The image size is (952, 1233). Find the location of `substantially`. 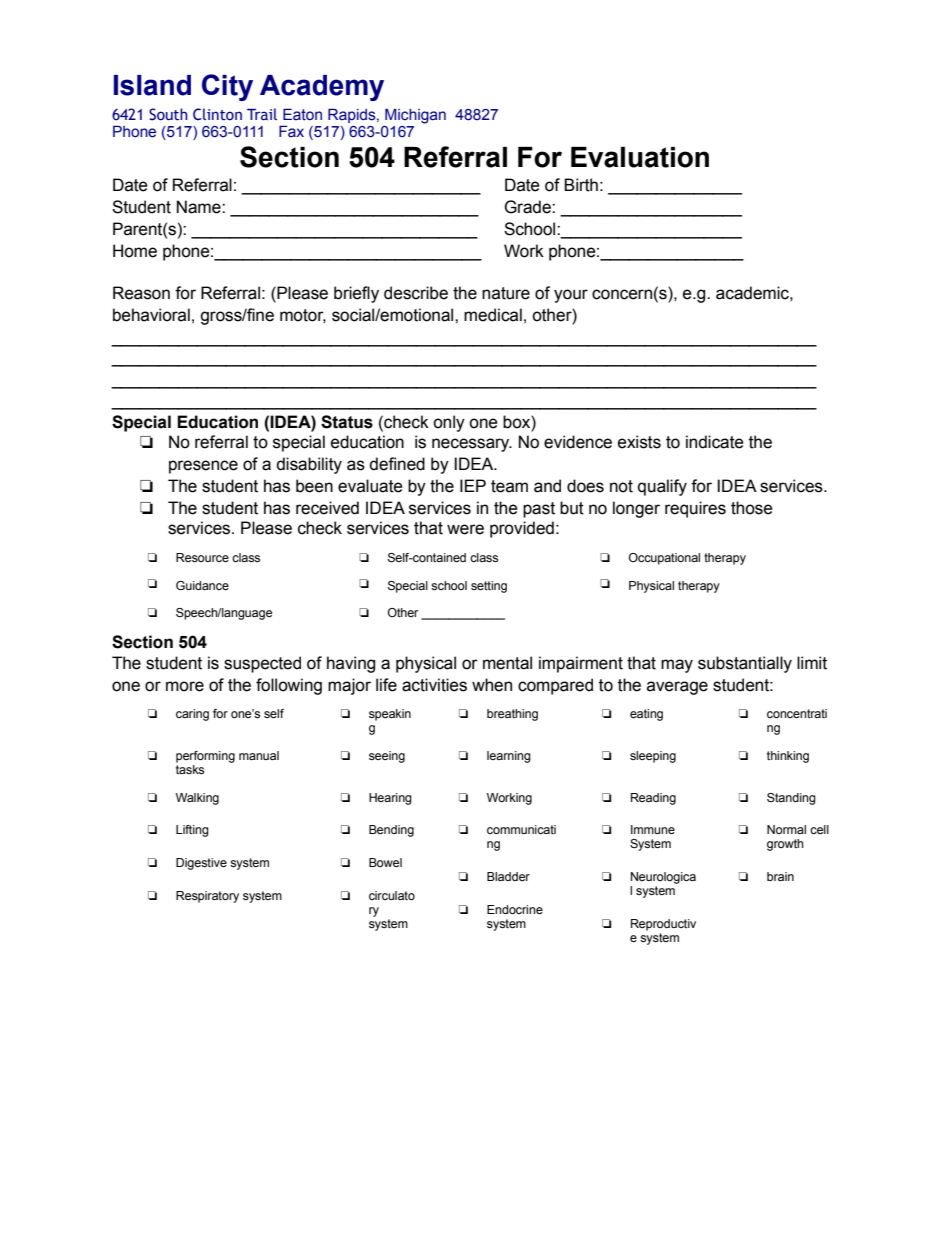

substantially is located at coordinates (745, 664).
